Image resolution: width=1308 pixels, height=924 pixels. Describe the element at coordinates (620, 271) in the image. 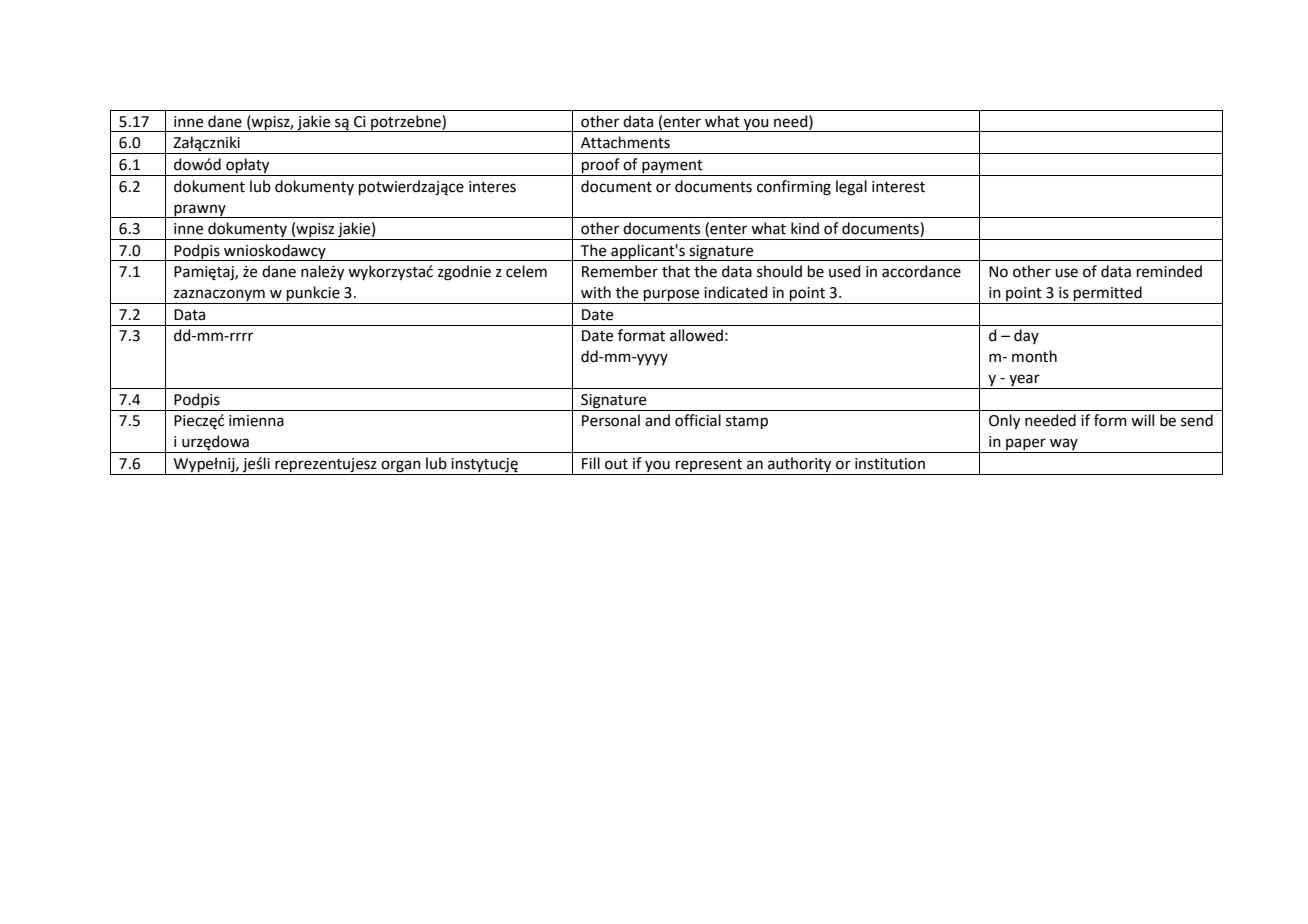

I see `Remember` at that location.
